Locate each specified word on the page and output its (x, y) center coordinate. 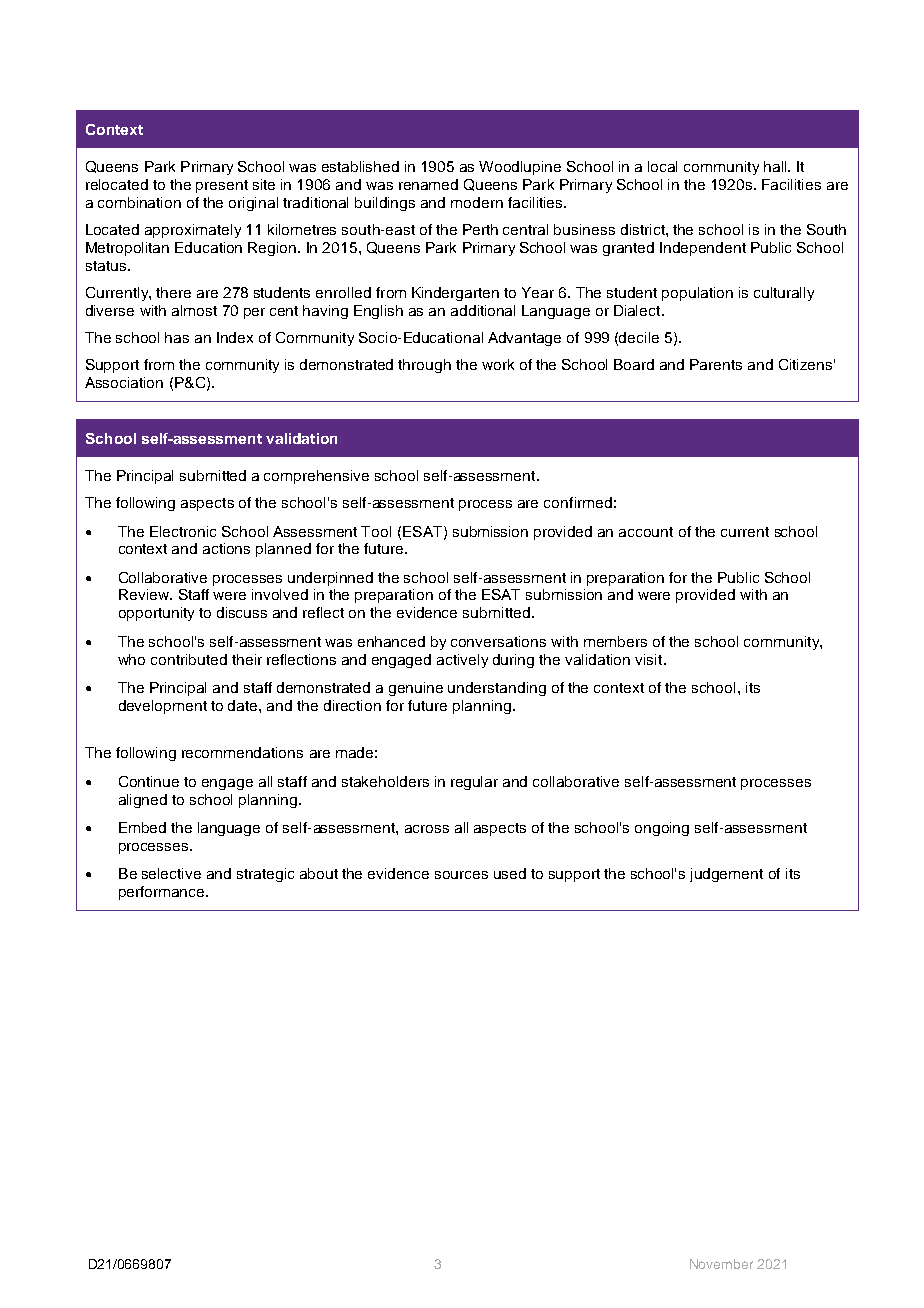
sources (461, 875)
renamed (428, 184)
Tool (376, 531)
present (222, 186)
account (646, 532)
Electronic (183, 531)
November (721, 1264)
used (510, 873)
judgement (726, 875)
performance (163, 893)
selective (171, 873)
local (662, 166)
